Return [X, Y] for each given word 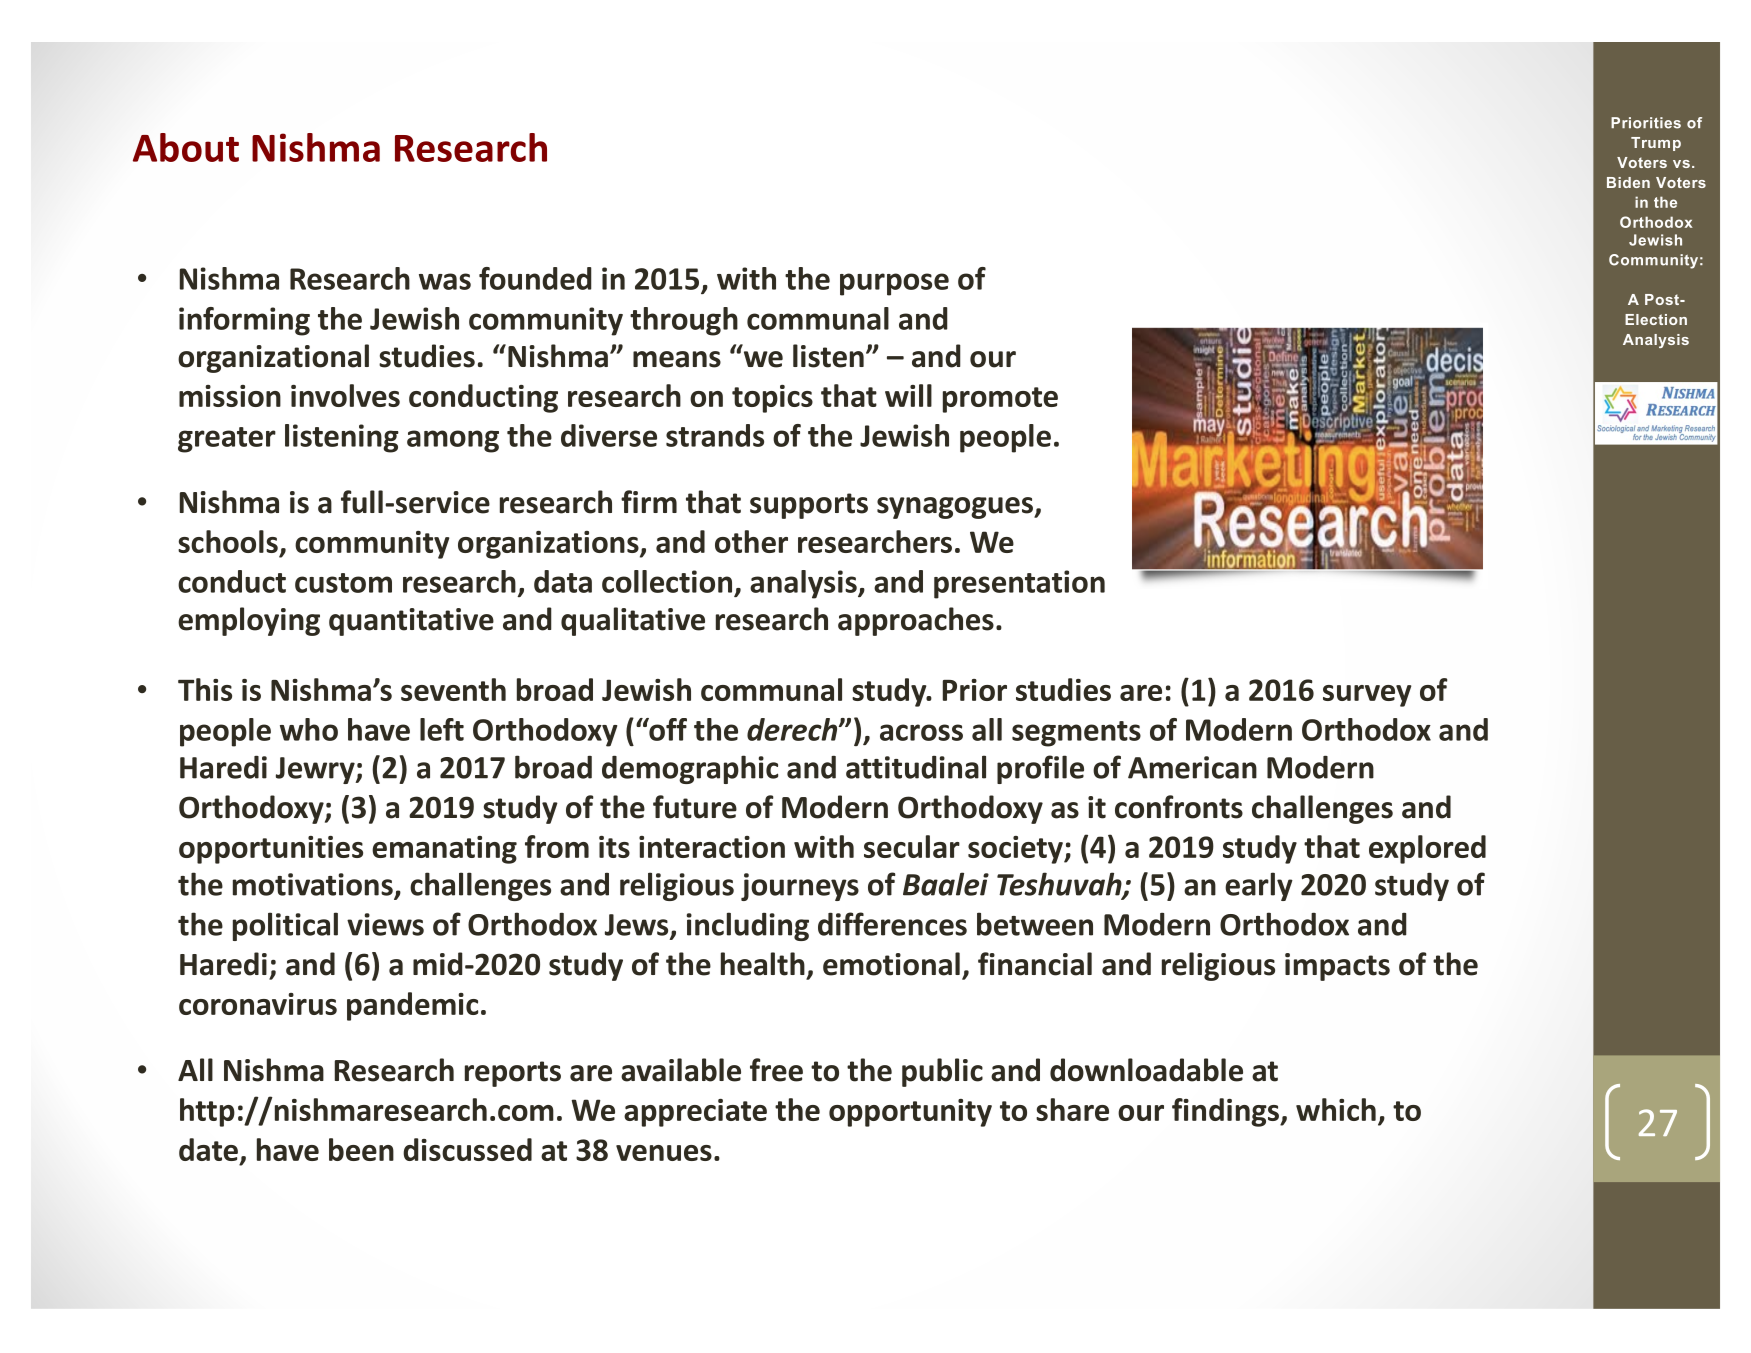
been [361, 1149]
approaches [916, 621]
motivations [314, 885]
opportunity [910, 1113]
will [908, 395]
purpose [894, 284]
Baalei [946, 884]
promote [1000, 400]
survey [1367, 696]
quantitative [411, 622]
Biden [1628, 182]
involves [345, 395]
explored [1427, 849]
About [186, 147]
